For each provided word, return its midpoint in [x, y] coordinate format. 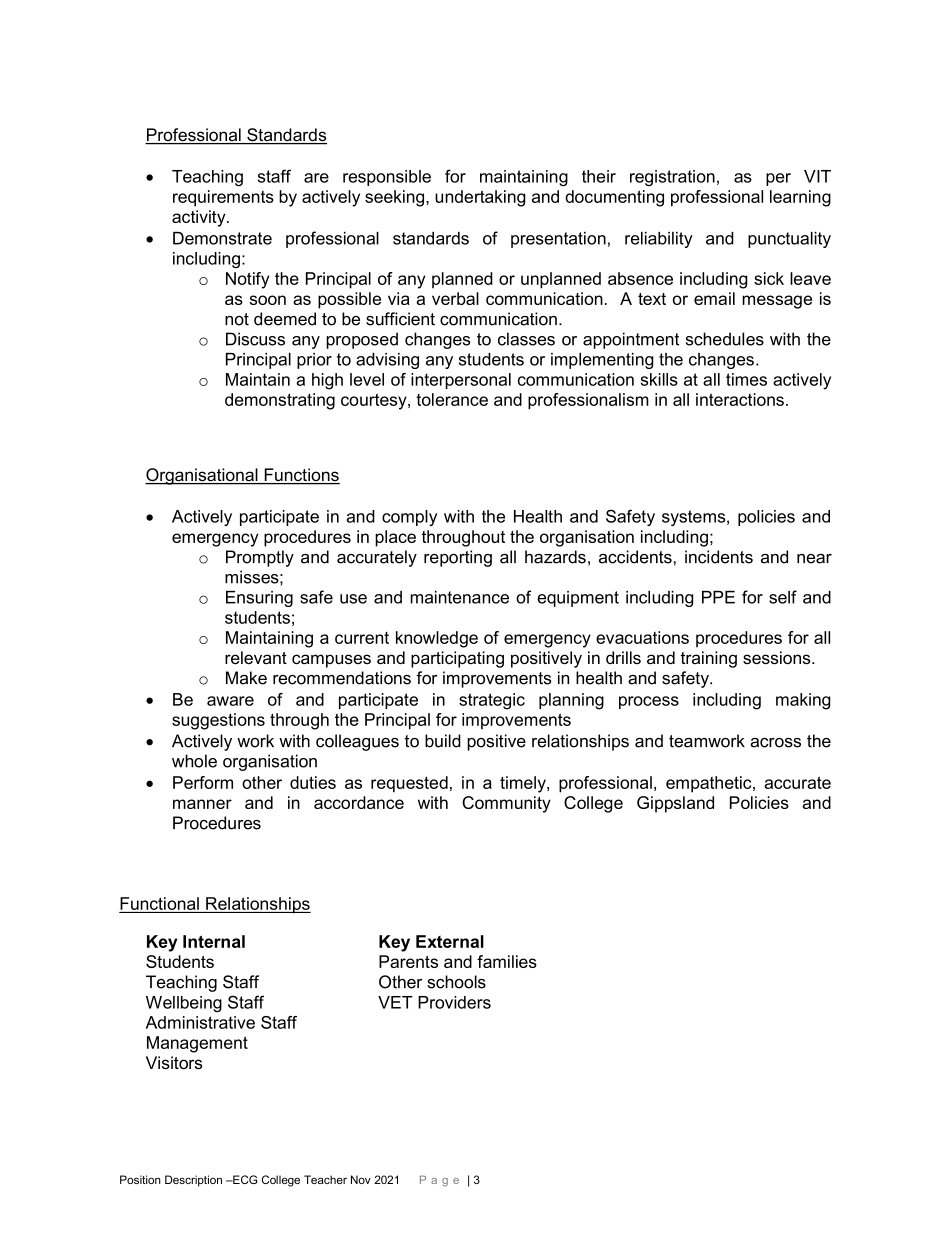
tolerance [452, 399]
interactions [740, 399]
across [775, 743]
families [507, 961]
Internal [214, 941]
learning [800, 198]
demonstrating [280, 401]
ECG [244, 1179]
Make [246, 678]
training [708, 659]
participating [457, 659]
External [450, 941]
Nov [361, 1179]
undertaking [480, 198]
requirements [223, 198]
